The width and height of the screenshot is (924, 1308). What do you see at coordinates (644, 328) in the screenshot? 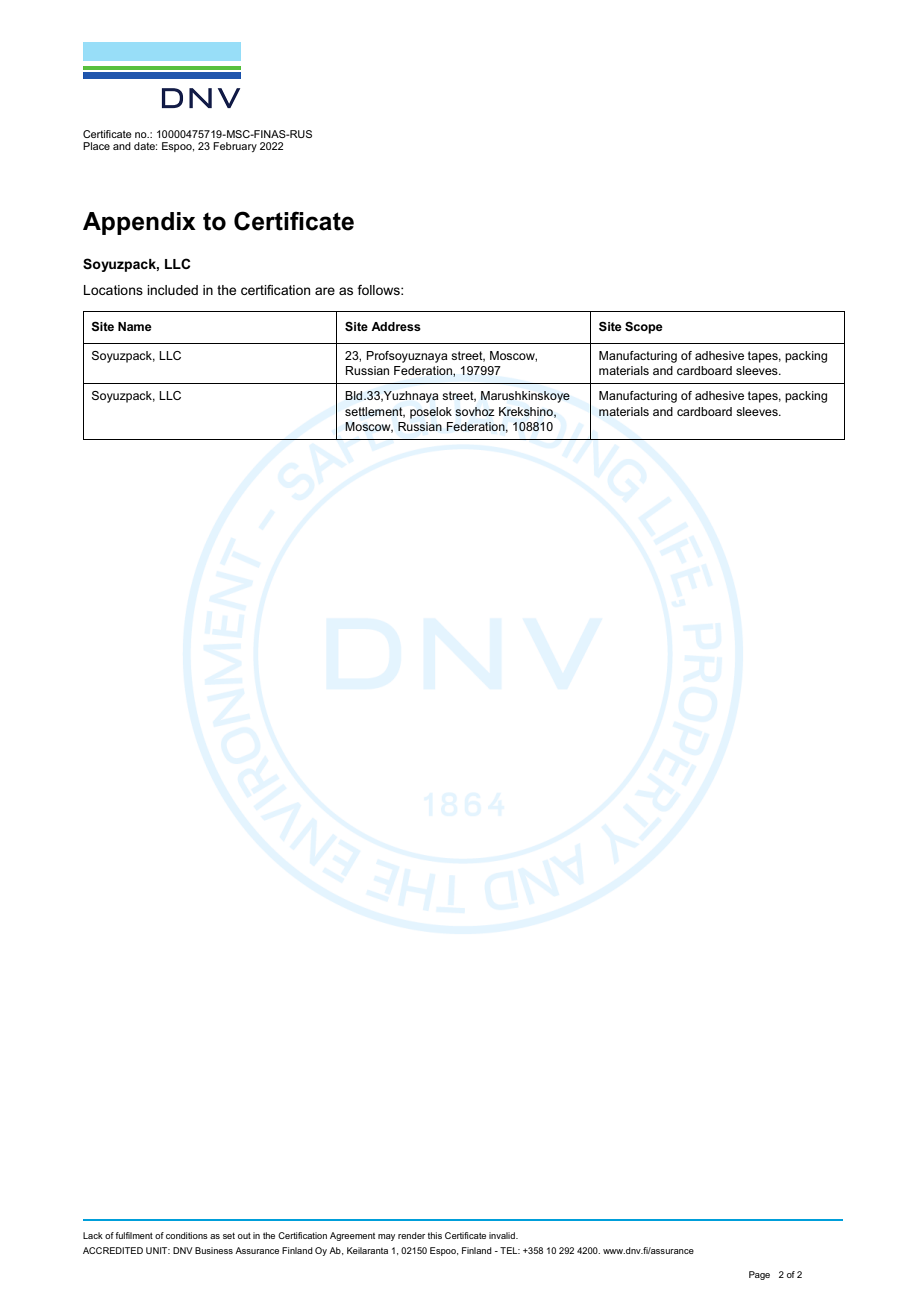
I see `Scope` at bounding box center [644, 328].
